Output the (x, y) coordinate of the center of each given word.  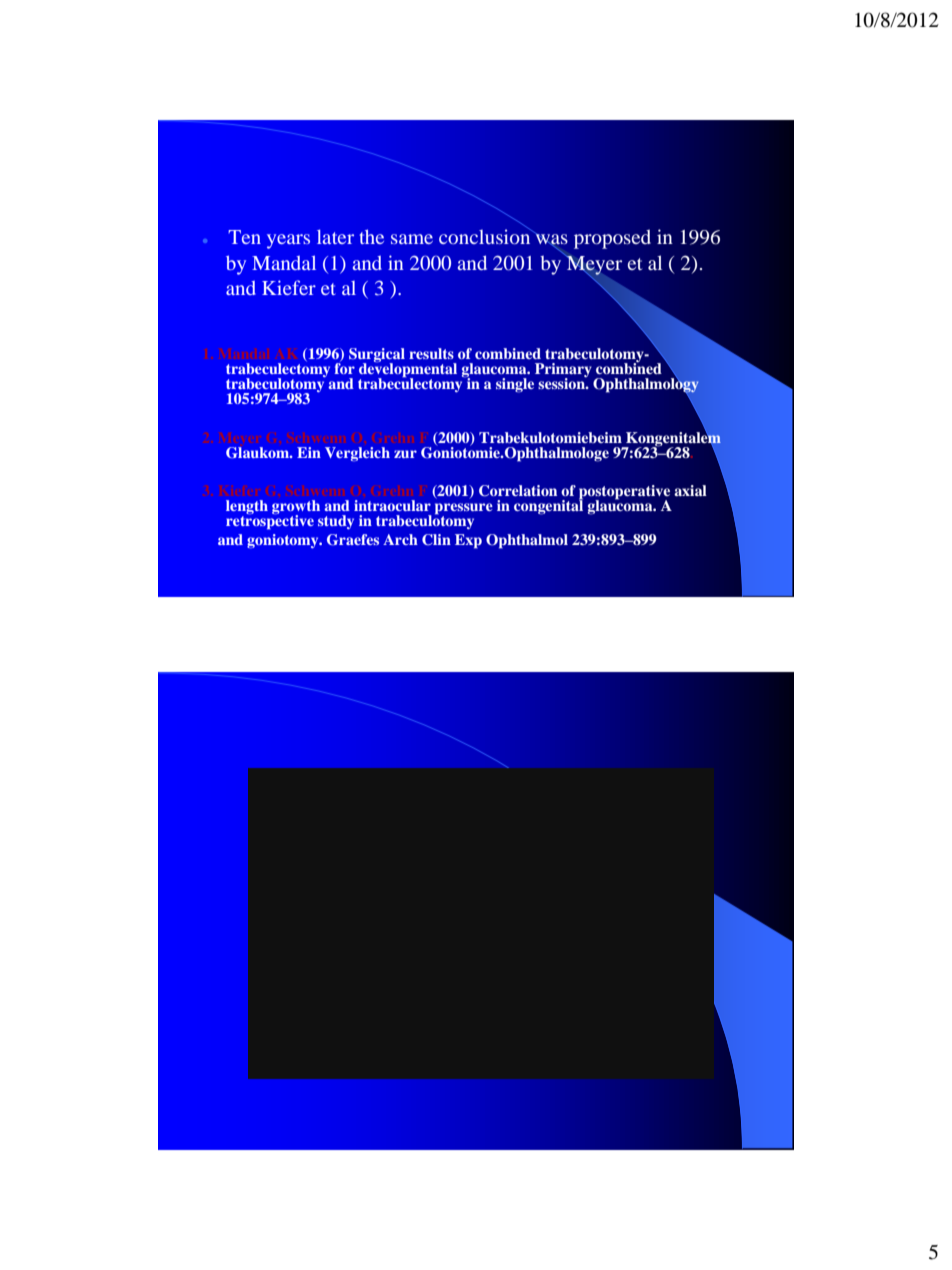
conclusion (486, 235)
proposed (612, 239)
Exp (468, 541)
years (288, 241)
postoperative (624, 493)
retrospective (270, 521)
